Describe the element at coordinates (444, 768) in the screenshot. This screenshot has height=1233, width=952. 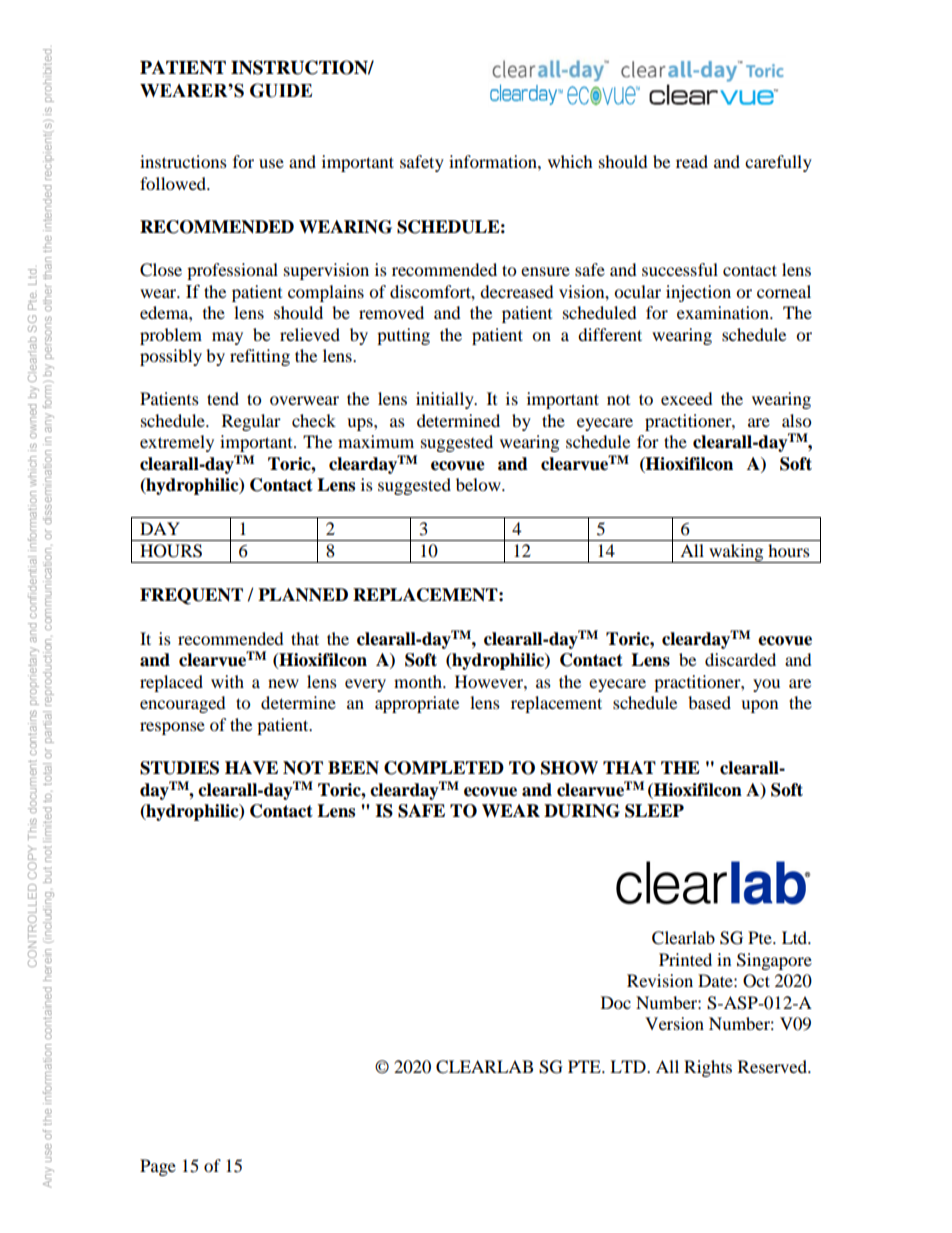
I see `COMPLETED` at that location.
